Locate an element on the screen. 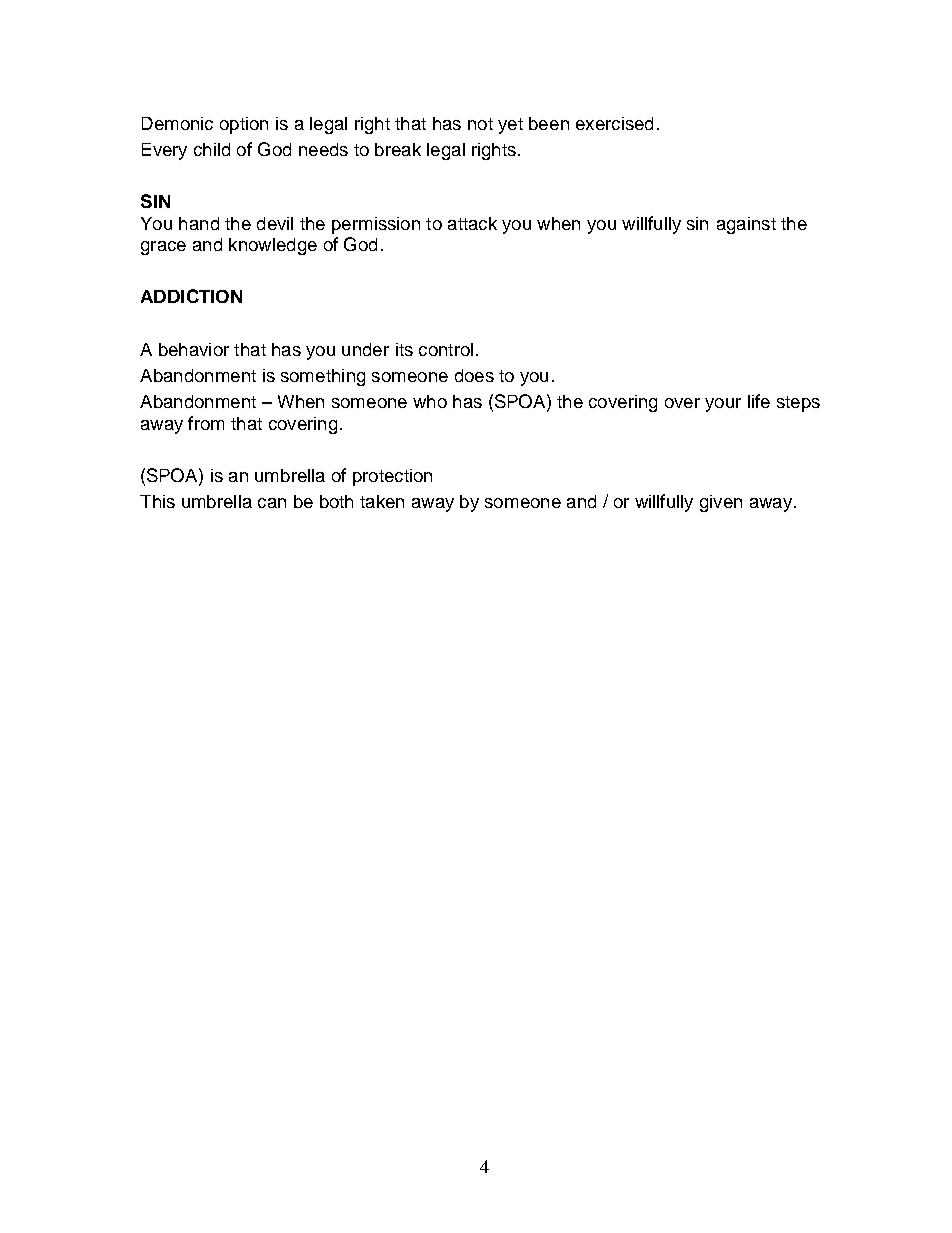  hand is located at coordinates (199, 223).
